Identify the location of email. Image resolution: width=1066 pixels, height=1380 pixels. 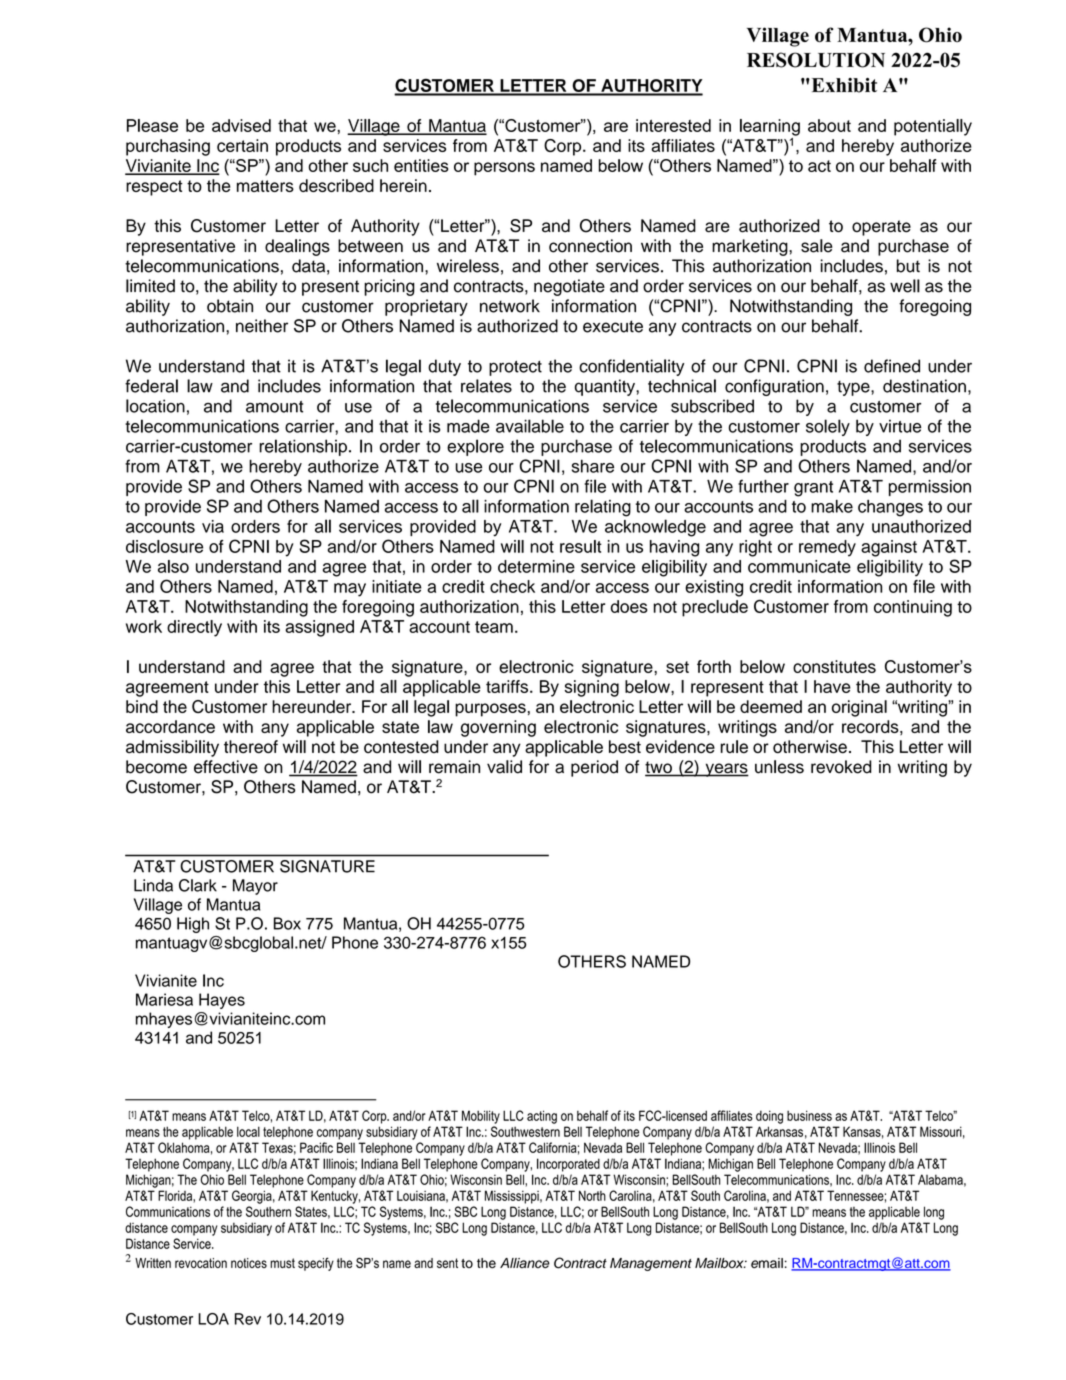
(767, 1263).
